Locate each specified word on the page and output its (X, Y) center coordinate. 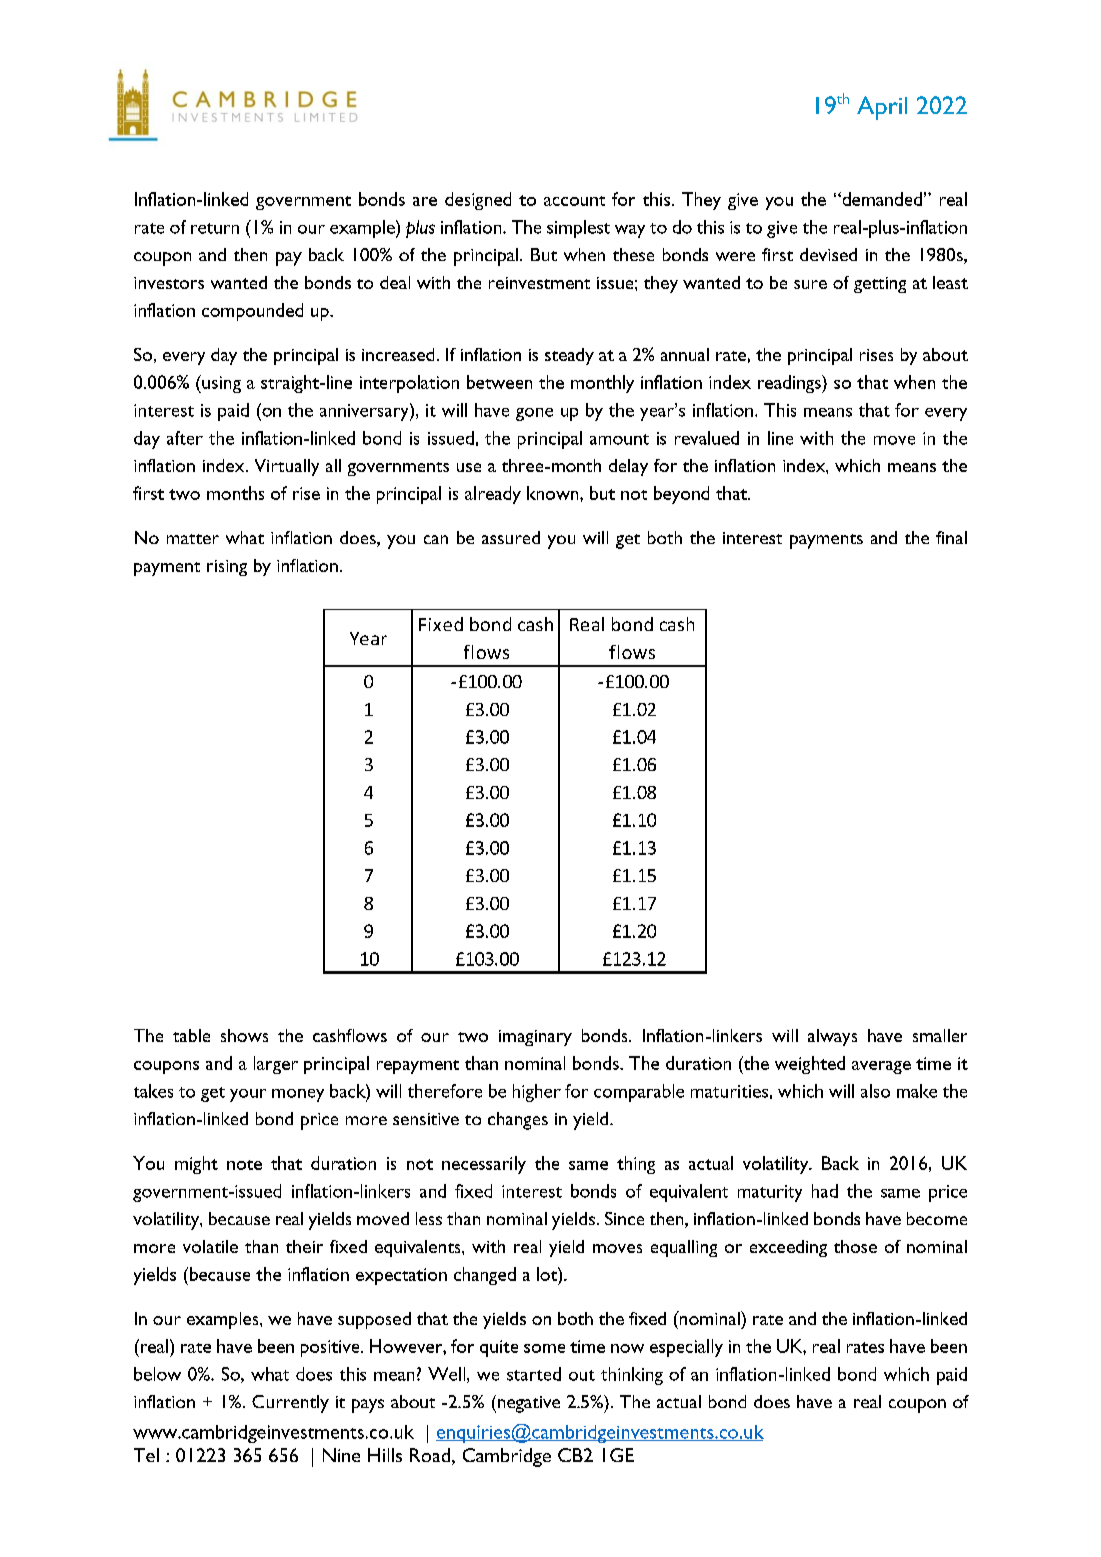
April (882, 108)
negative (527, 1404)
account (574, 201)
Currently (290, 1404)
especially (686, 1348)
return (215, 228)
